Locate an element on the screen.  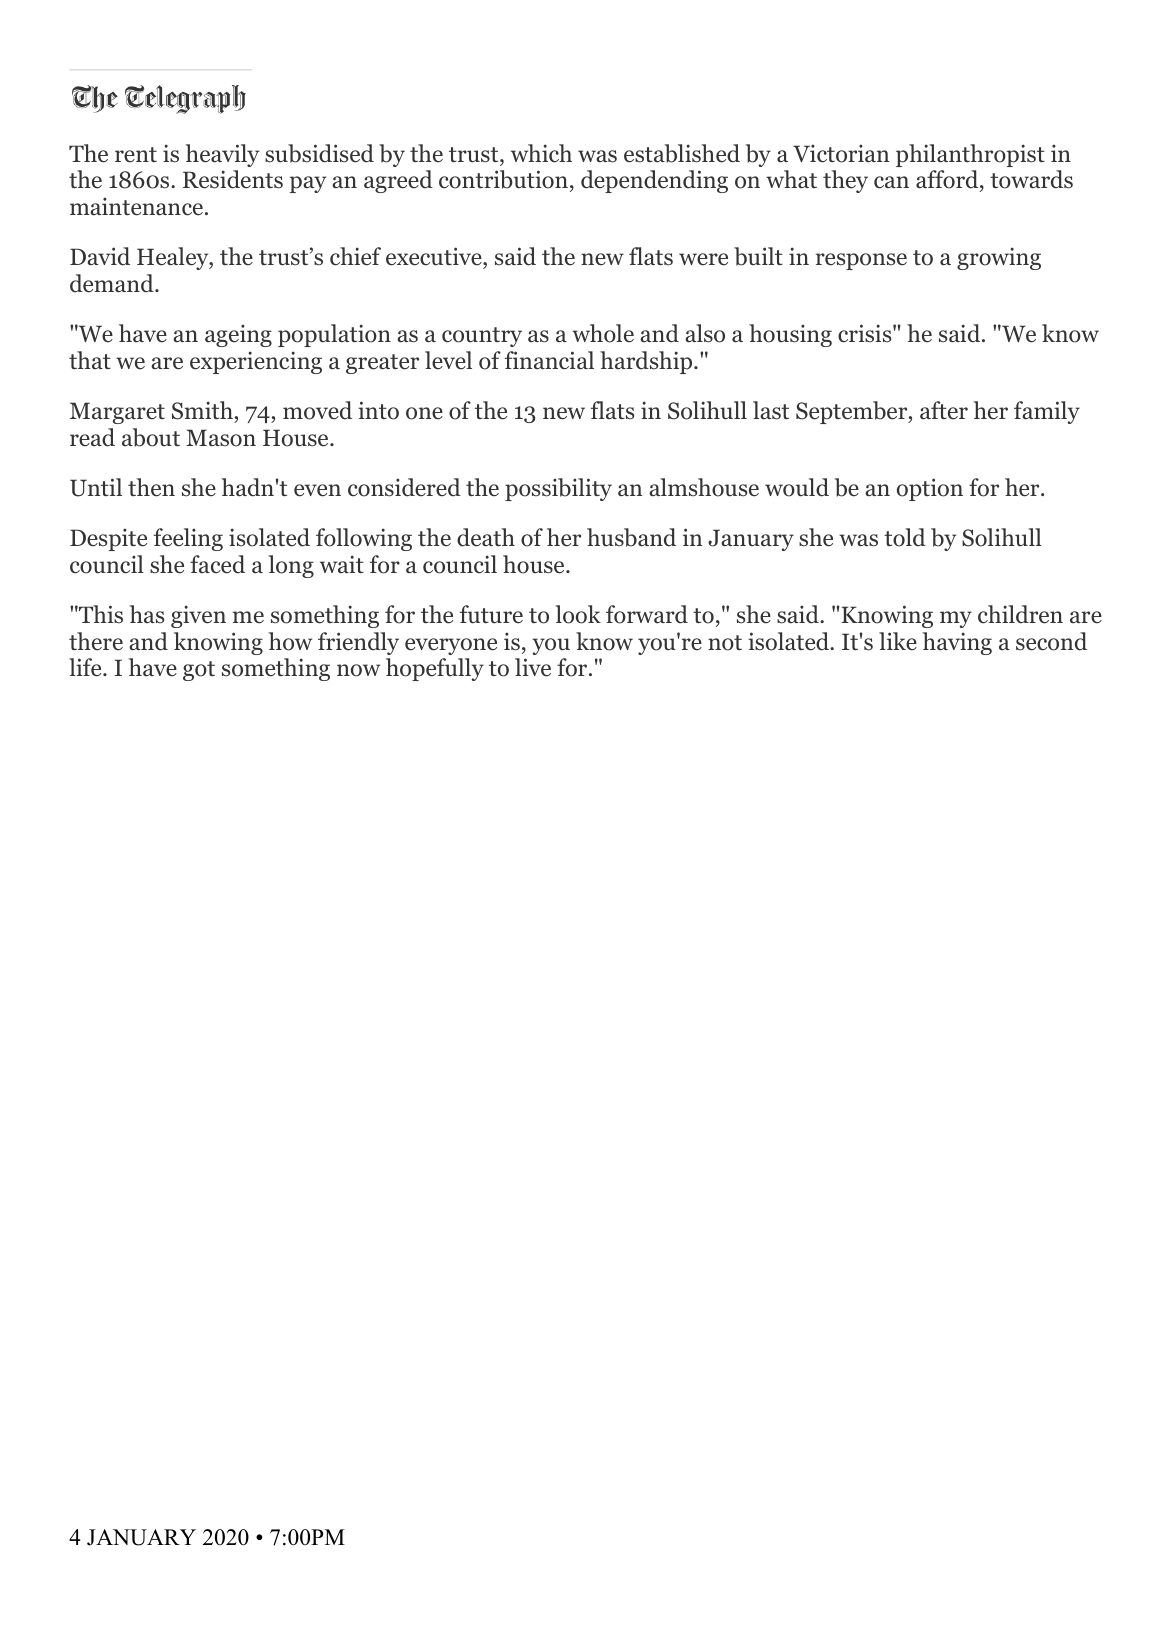
into is located at coordinates (378, 410).
